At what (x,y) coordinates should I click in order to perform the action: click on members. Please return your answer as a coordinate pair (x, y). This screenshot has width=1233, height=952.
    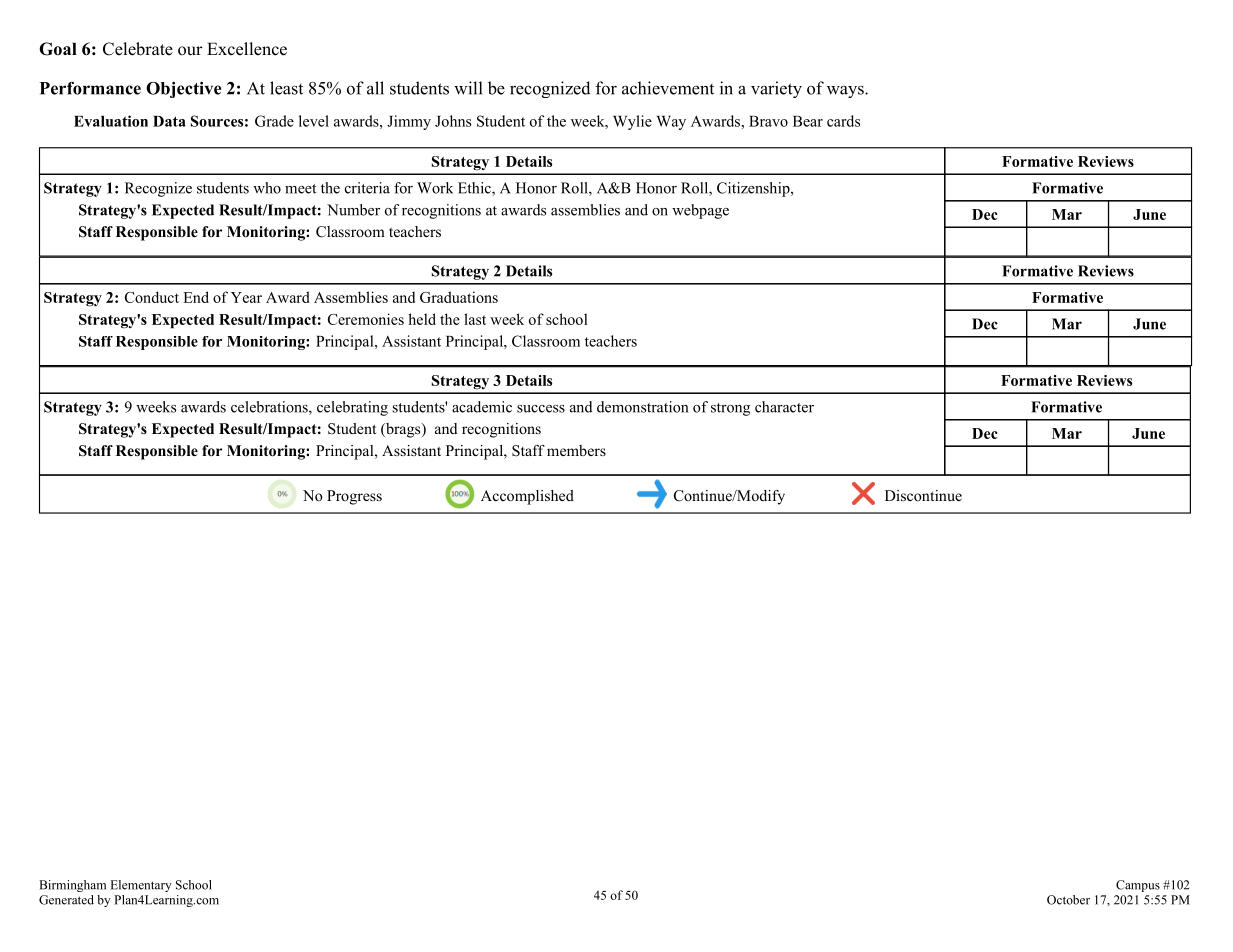
    Looking at the image, I should click on (576, 450).
